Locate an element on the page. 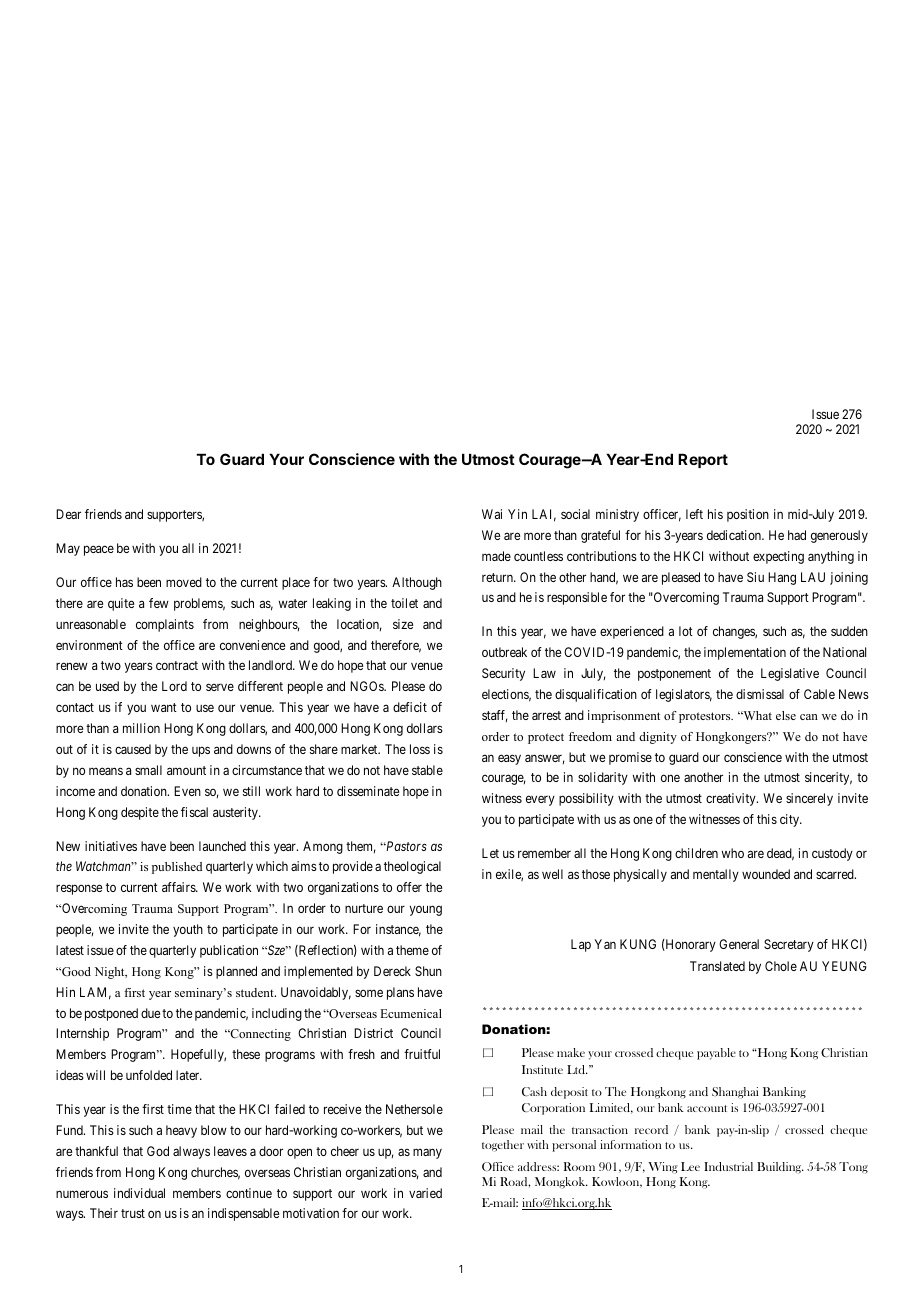 This image has width=924, height=1307. staff is located at coordinates (495, 716).
